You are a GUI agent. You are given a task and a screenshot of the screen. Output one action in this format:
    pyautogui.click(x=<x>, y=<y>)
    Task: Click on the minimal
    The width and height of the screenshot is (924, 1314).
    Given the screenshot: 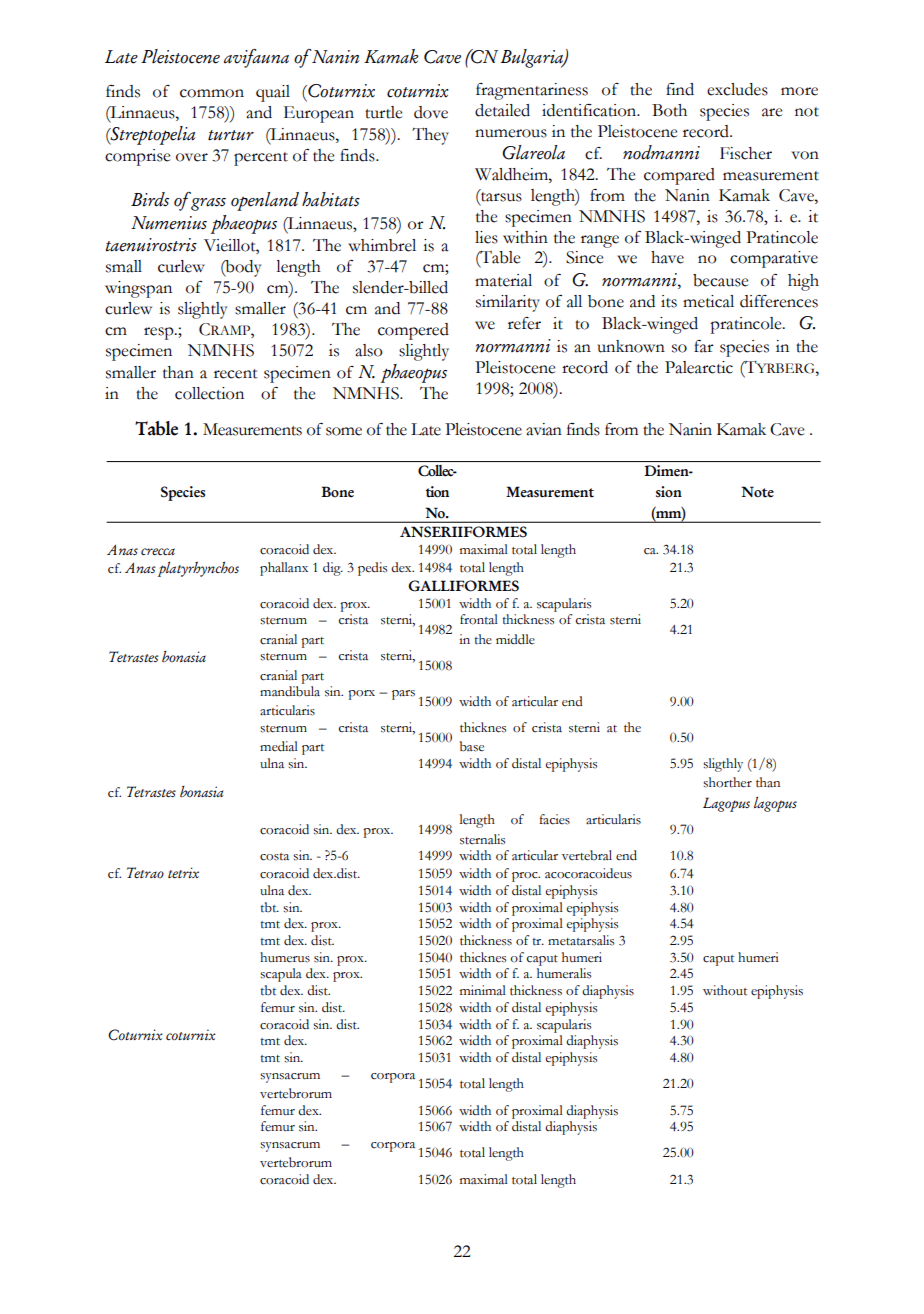 What is the action you would take?
    pyautogui.click(x=483, y=990)
